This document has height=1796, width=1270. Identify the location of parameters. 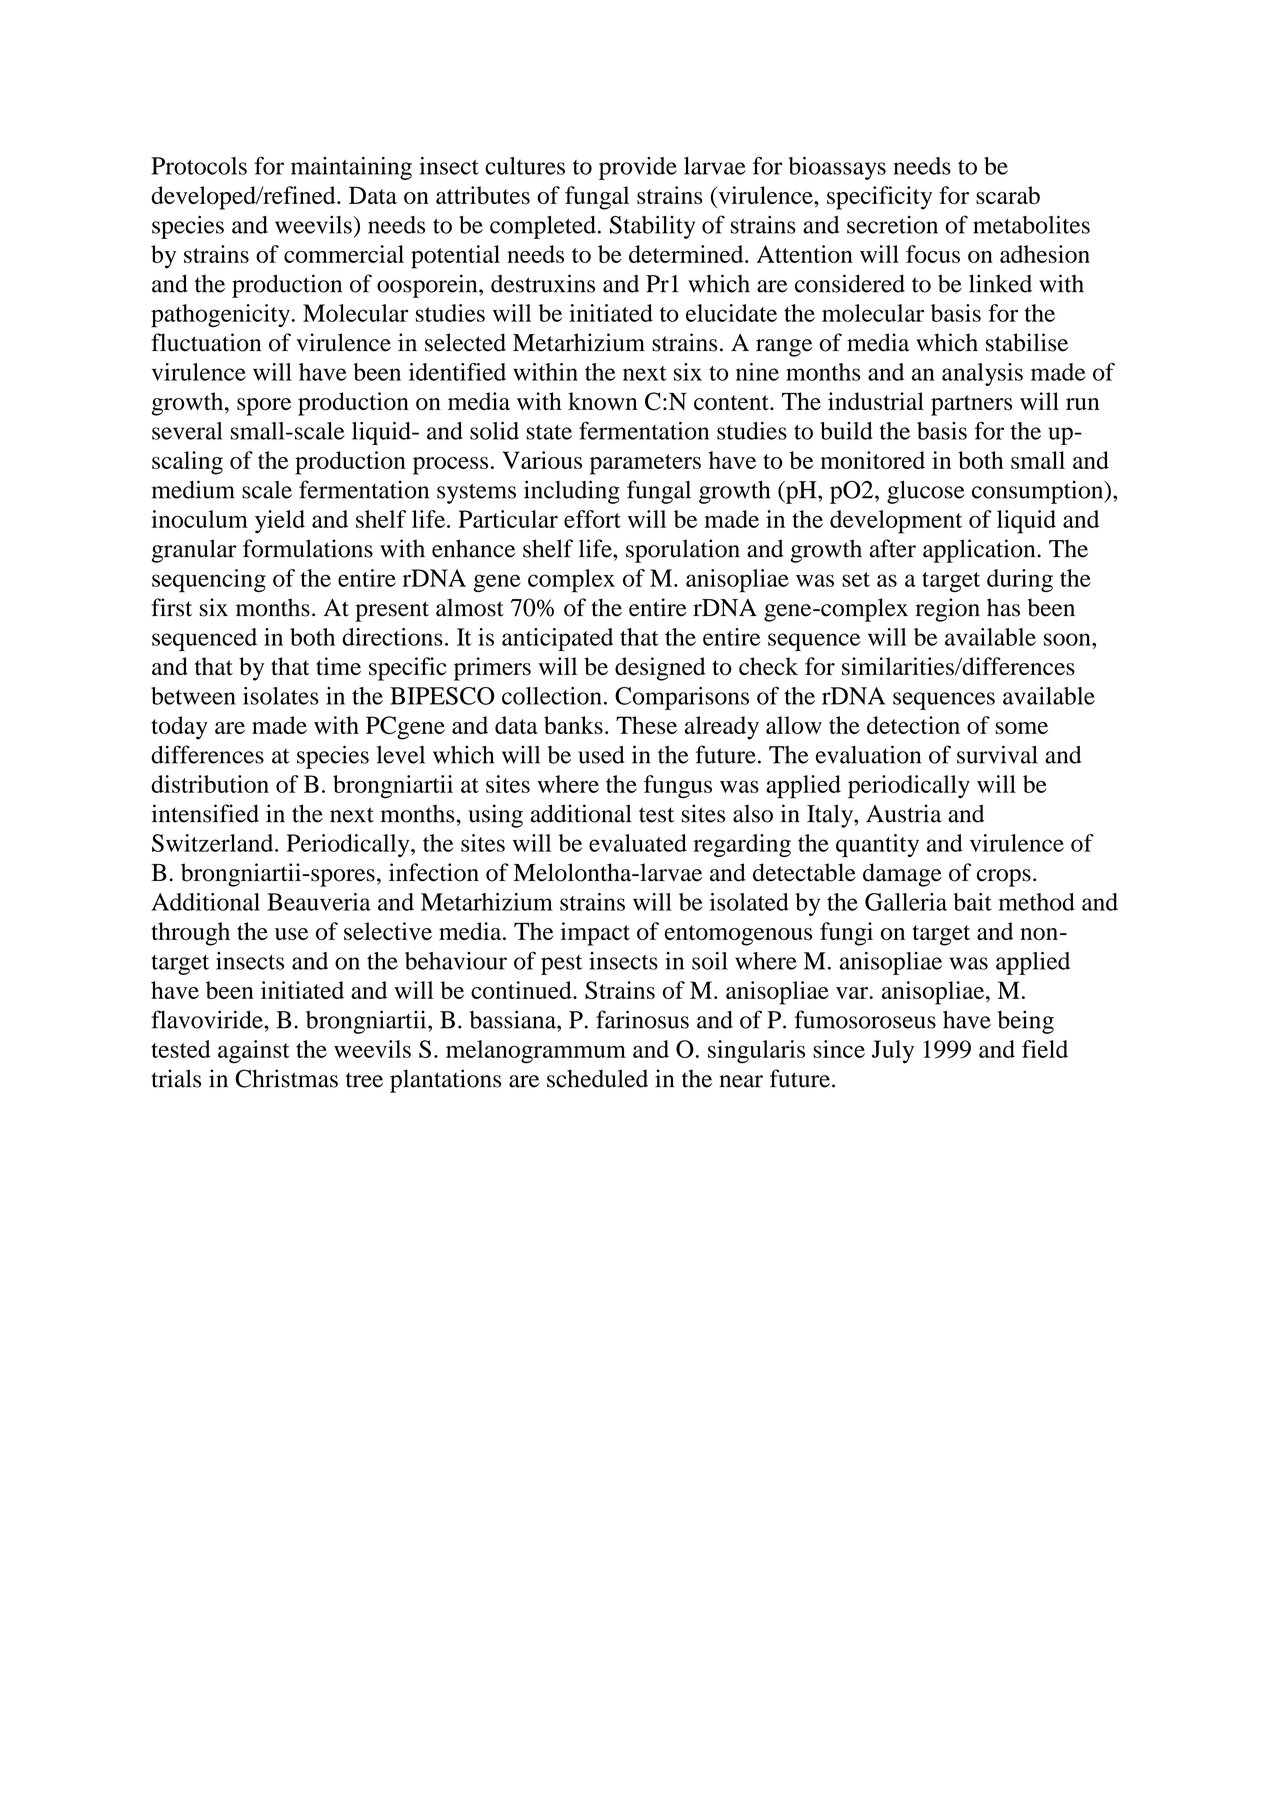
(645, 464).
